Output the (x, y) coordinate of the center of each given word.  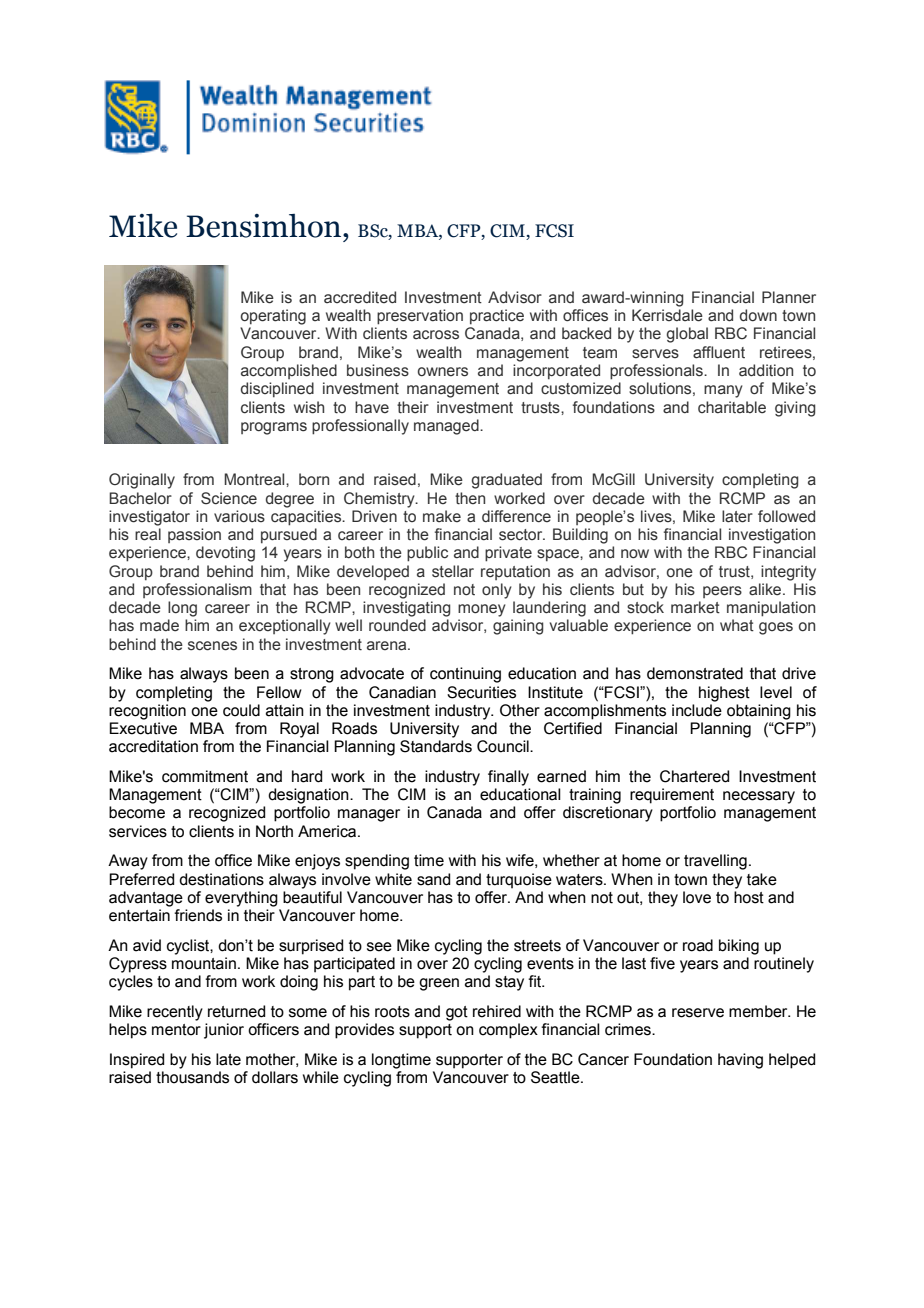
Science (229, 498)
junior (224, 1031)
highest (724, 694)
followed (786, 516)
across (436, 335)
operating (273, 317)
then (470, 498)
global (687, 335)
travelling (715, 862)
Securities (481, 692)
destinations (221, 879)
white (393, 879)
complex (508, 1031)
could (241, 710)
